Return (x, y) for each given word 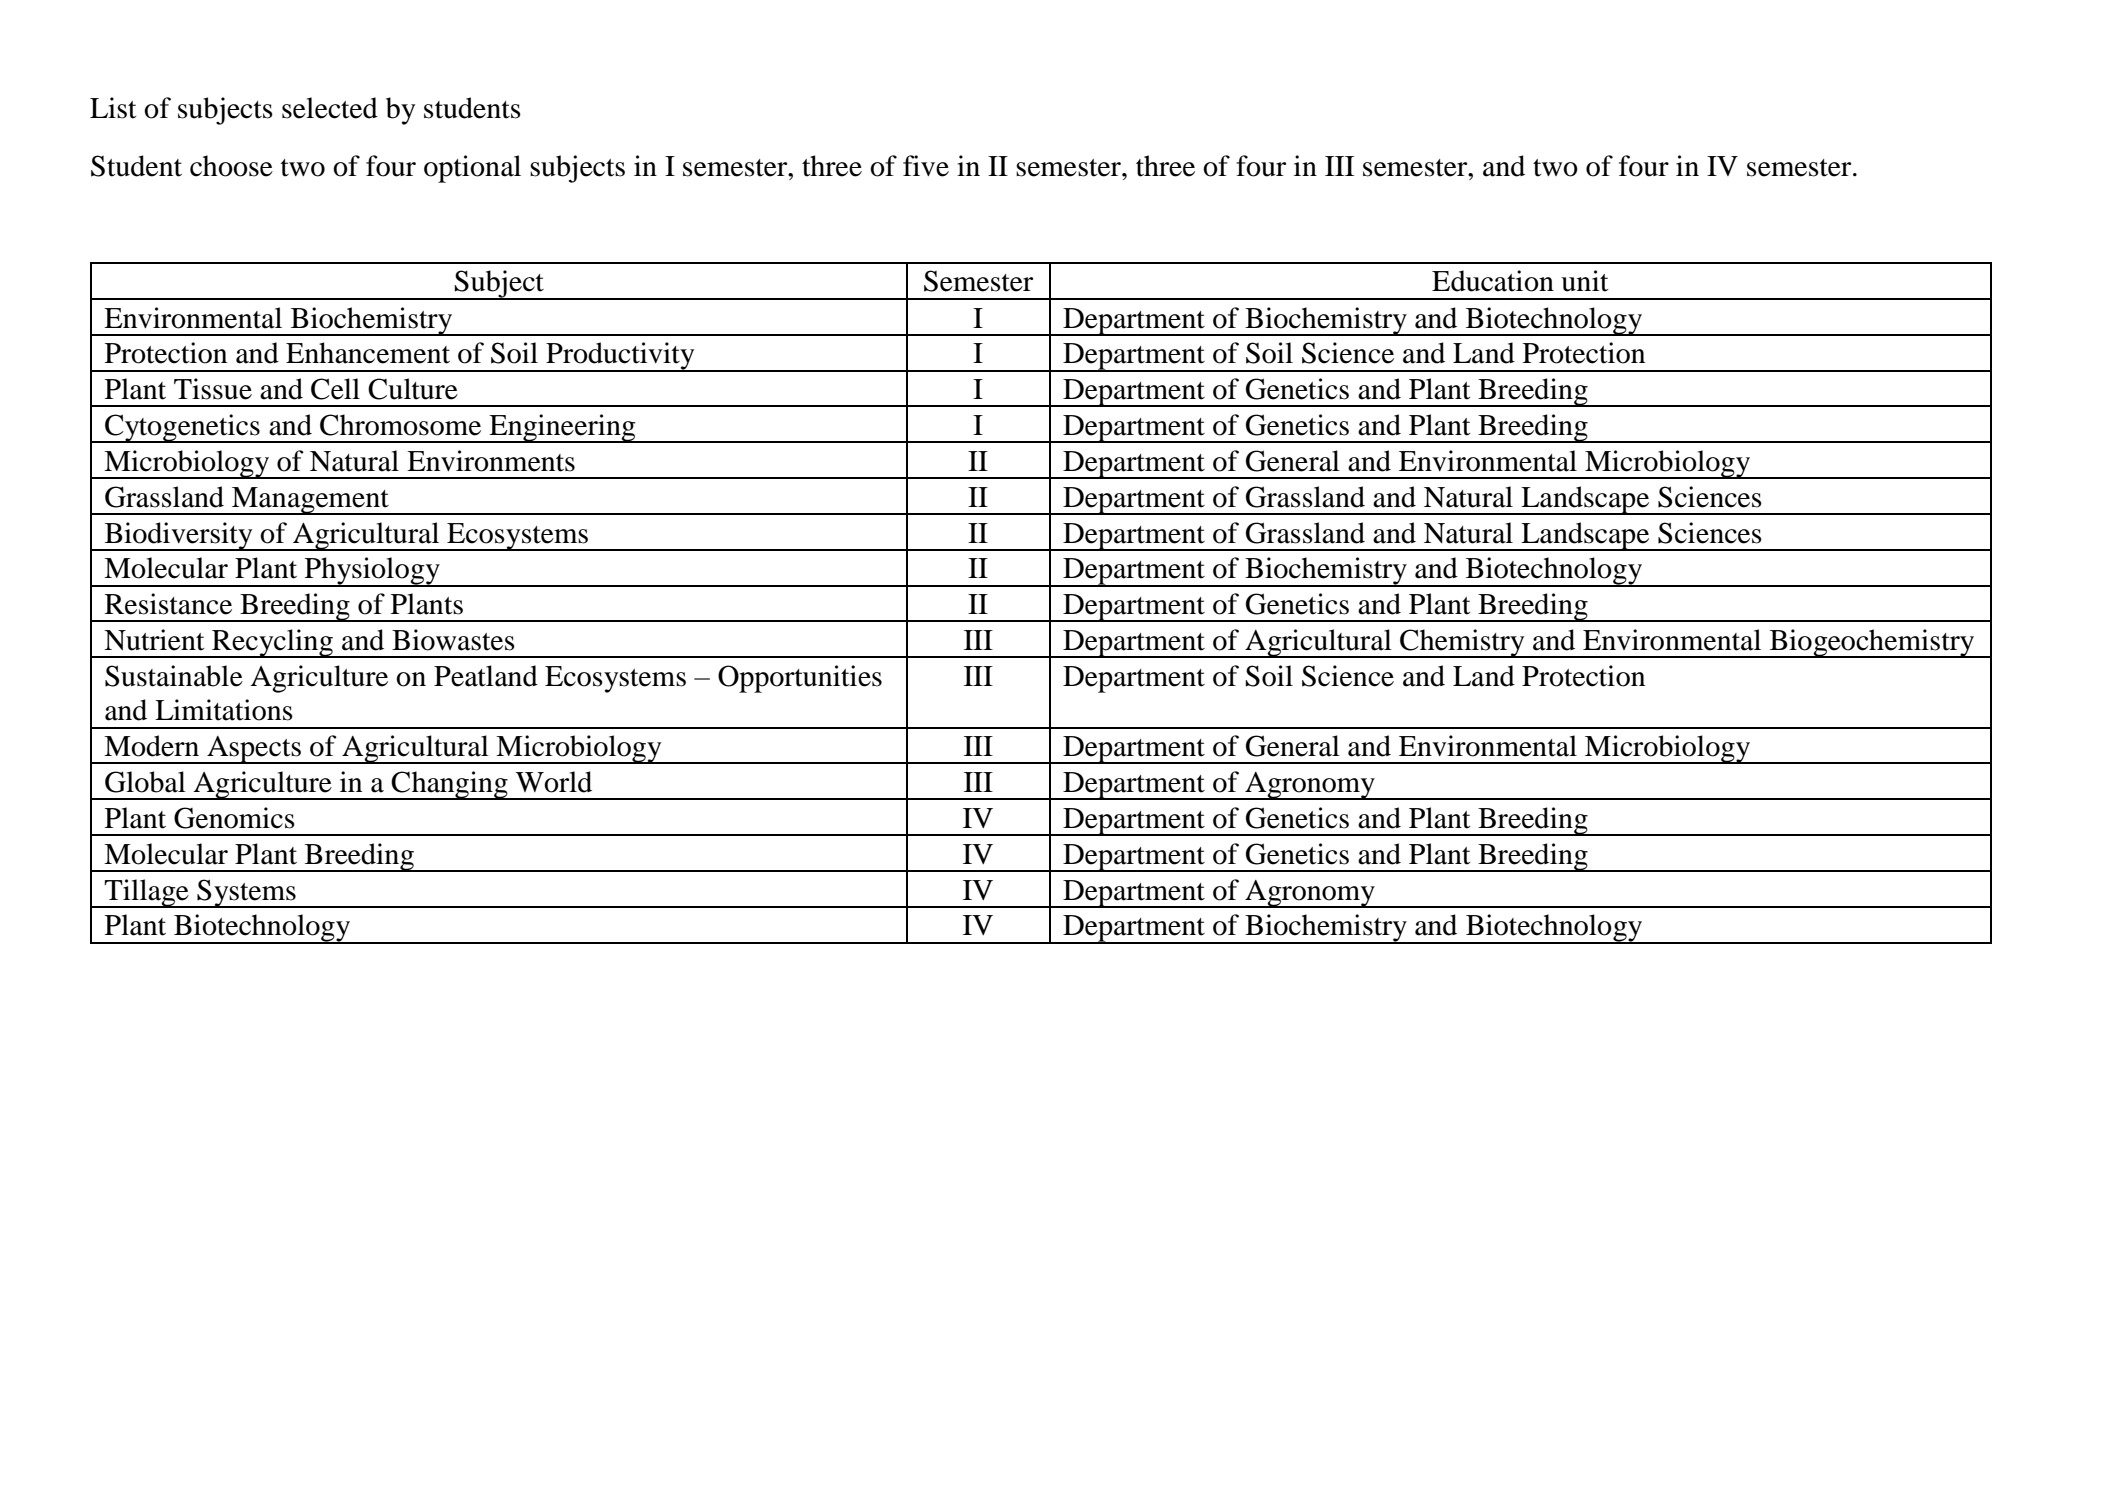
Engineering (562, 428)
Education (1493, 281)
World (554, 782)
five (926, 166)
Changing (450, 785)
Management (310, 501)
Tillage (146, 893)
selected (330, 108)
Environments (491, 461)
